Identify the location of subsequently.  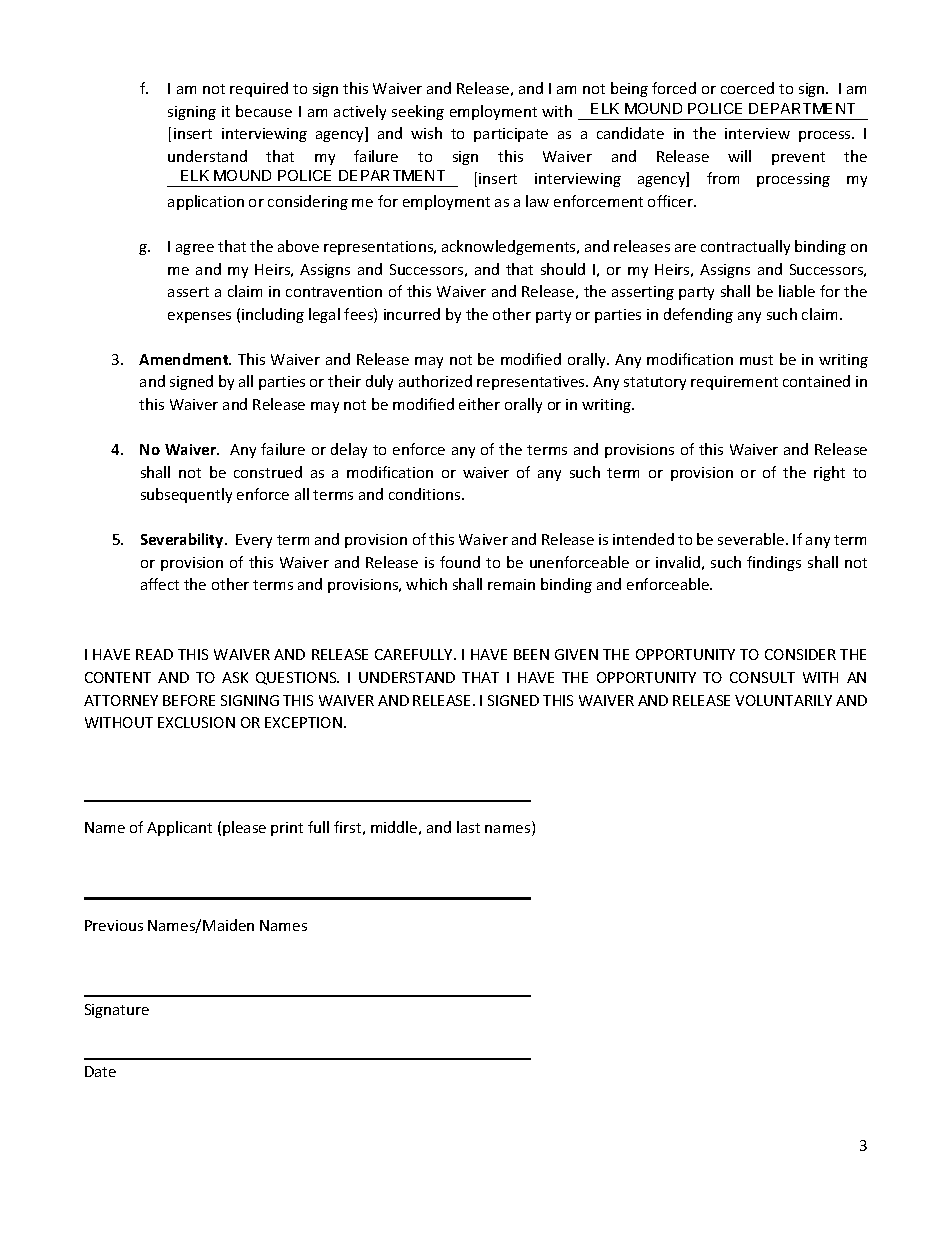
(186, 495).
